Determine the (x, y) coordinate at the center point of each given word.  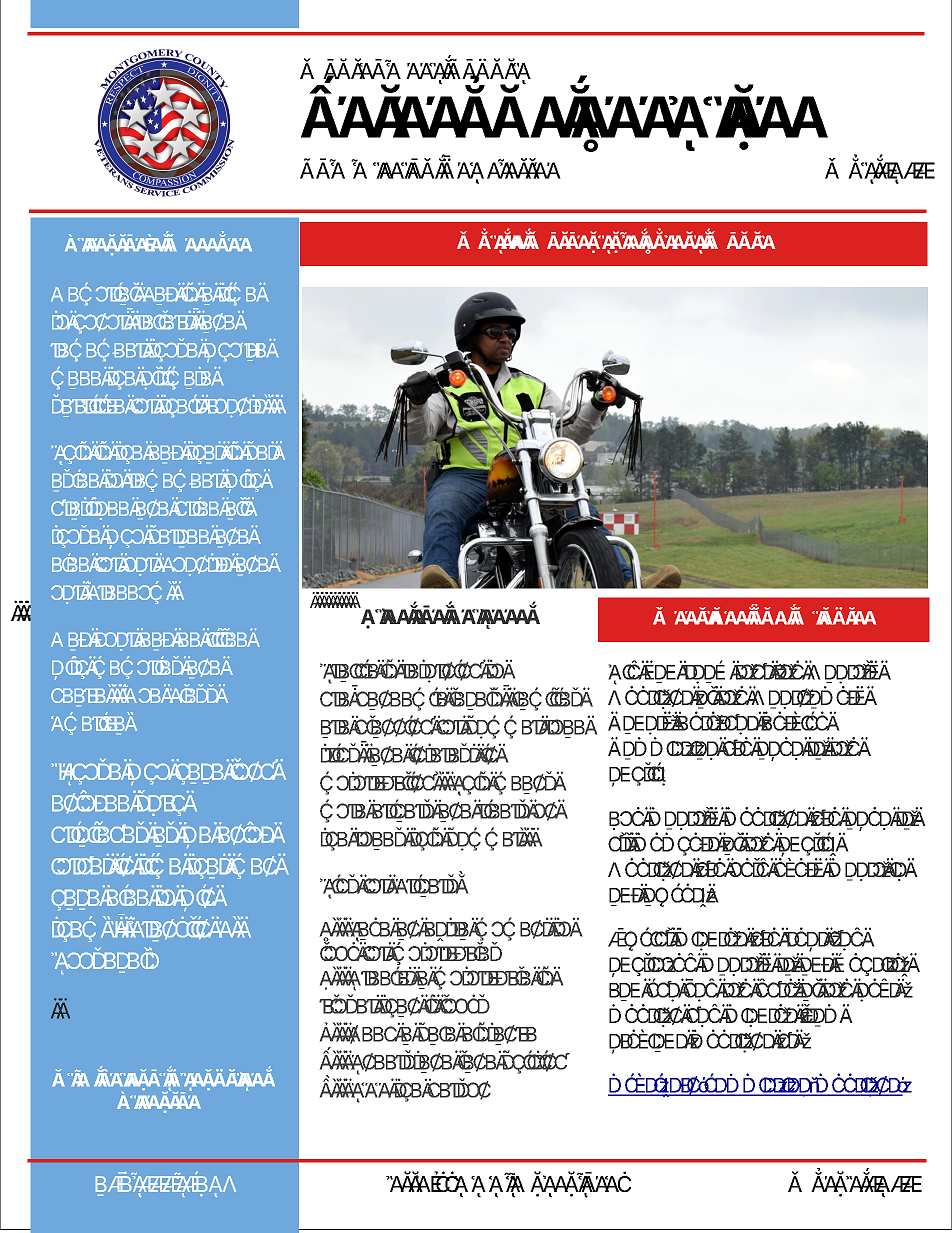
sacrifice (89, 404)
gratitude (90, 509)
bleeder (439, 485)
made (76, 378)
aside (76, 479)
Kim (70, 1078)
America (88, 724)
